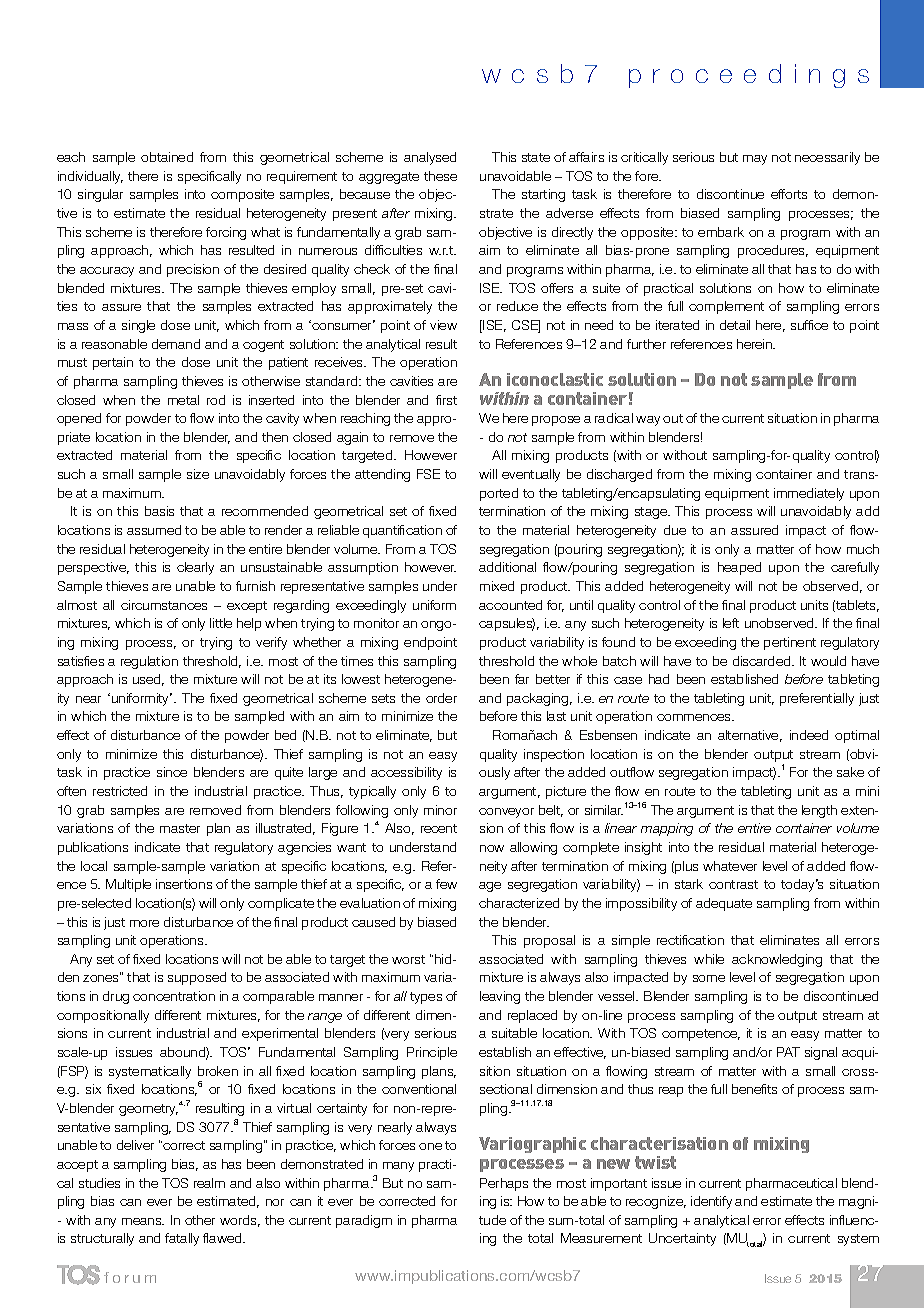  What do you see at coordinates (144, 923) in the page?
I see `more` at bounding box center [144, 923].
